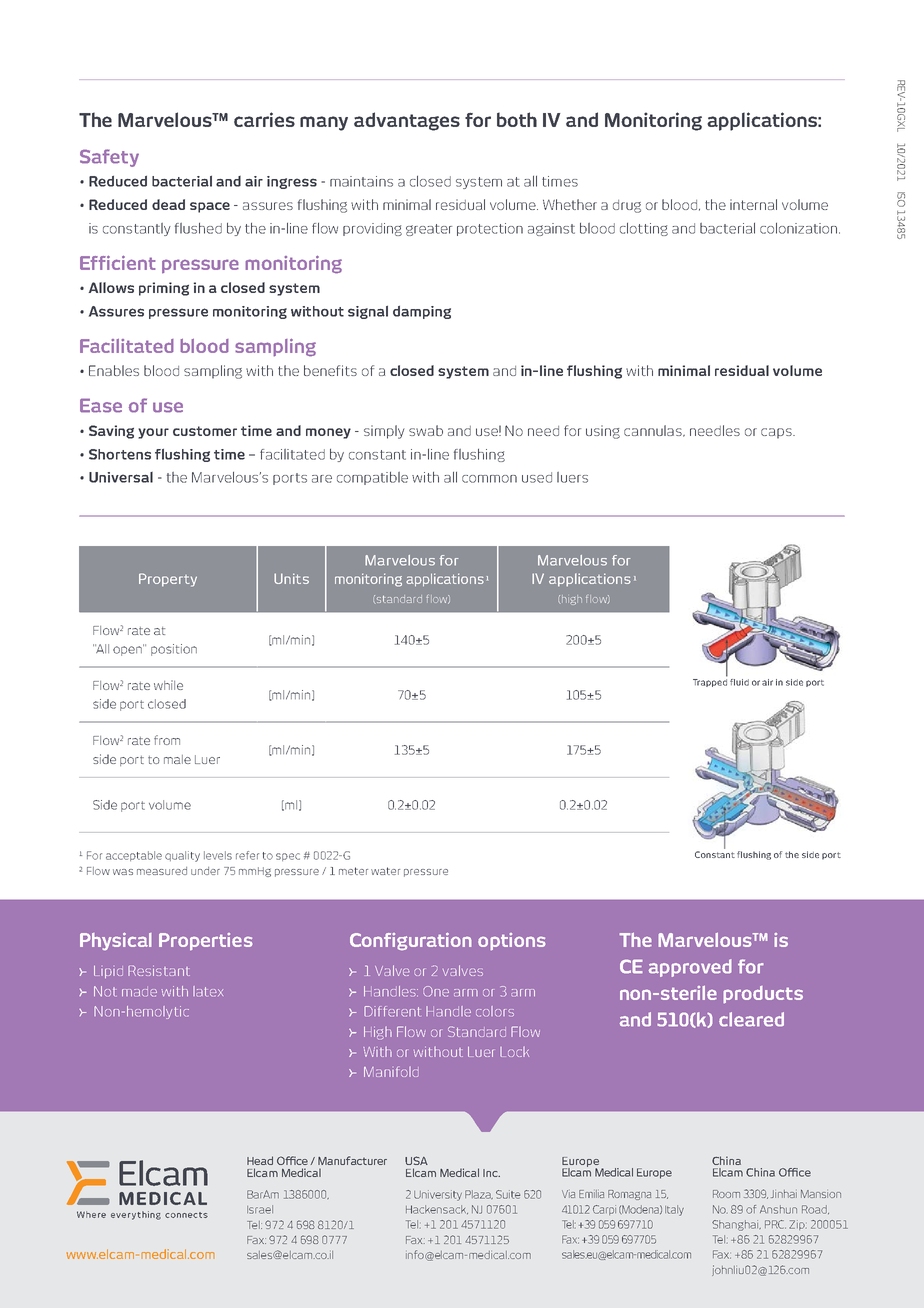 The width and height of the screenshot is (924, 1308). What do you see at coordinates (260, 1209) in the screenshot?
I see `Israel` at bounding box center [260, 1209].
